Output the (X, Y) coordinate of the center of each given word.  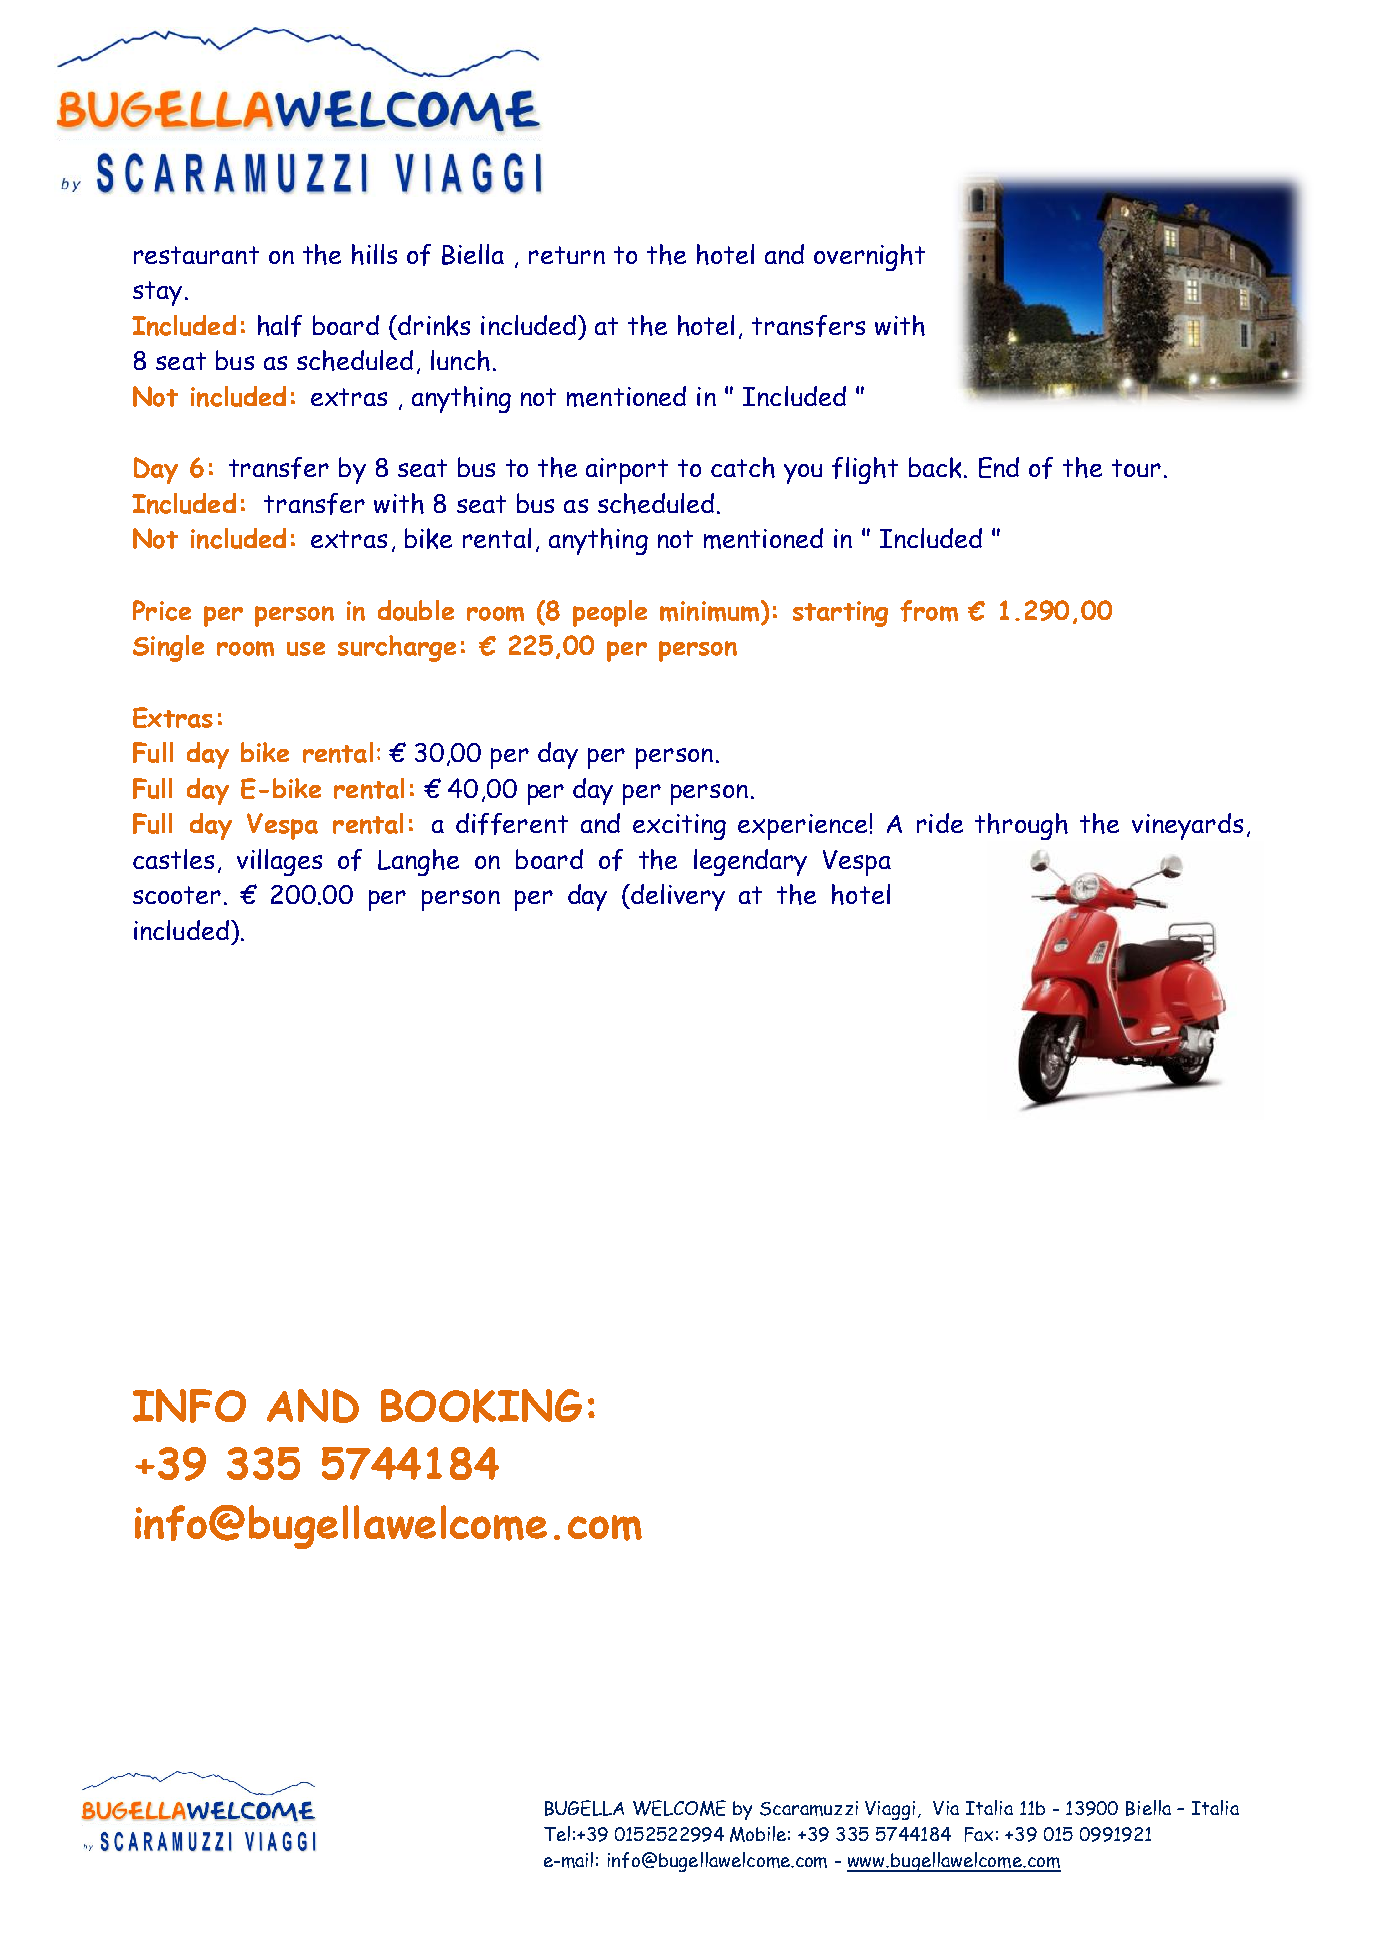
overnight (869, 257)
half (280, 326)
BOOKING (481, 1406)
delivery (677, 897)
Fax (979, 1834)
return (567, 255)
